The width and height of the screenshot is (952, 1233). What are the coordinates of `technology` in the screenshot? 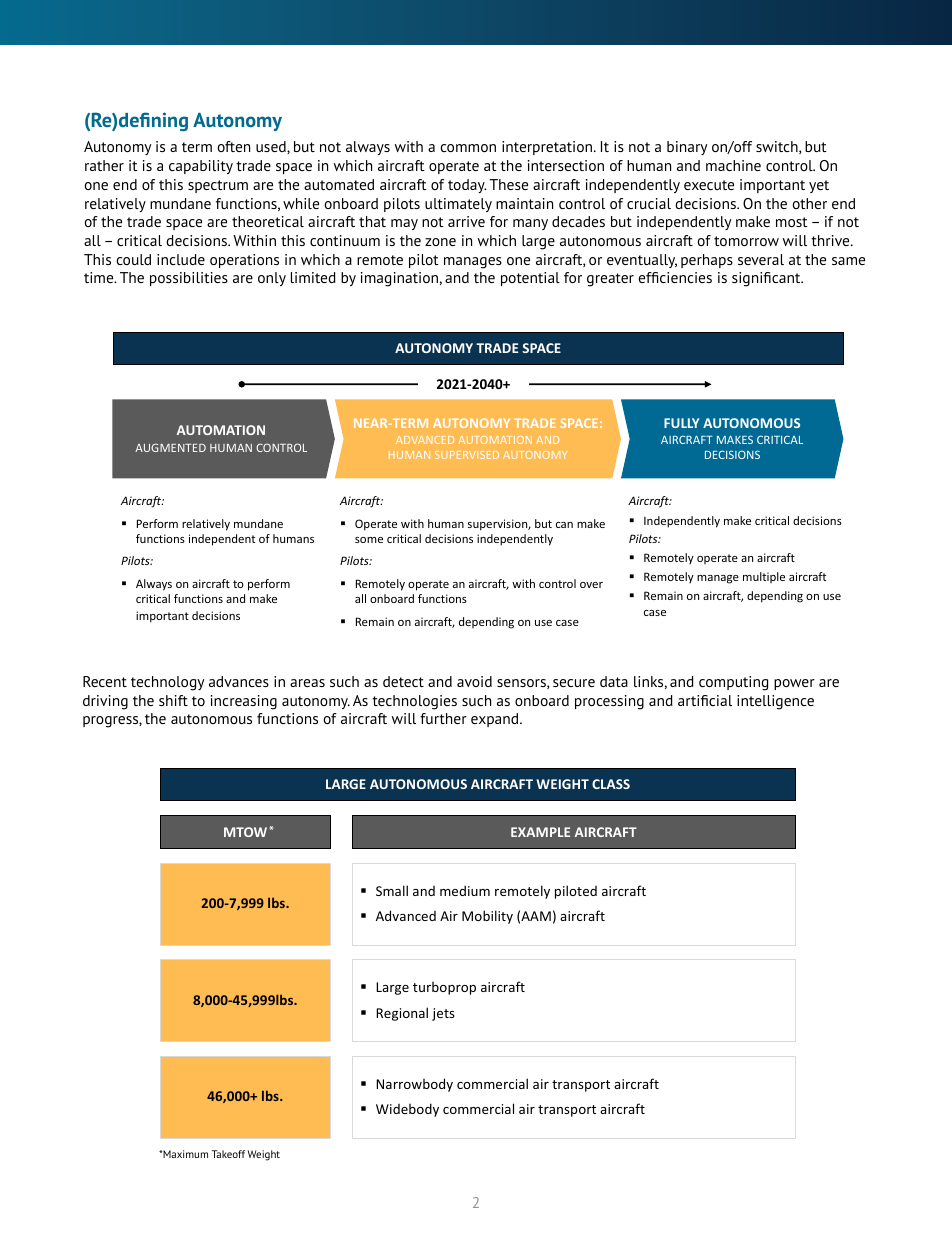 It's located at (167, 683).
